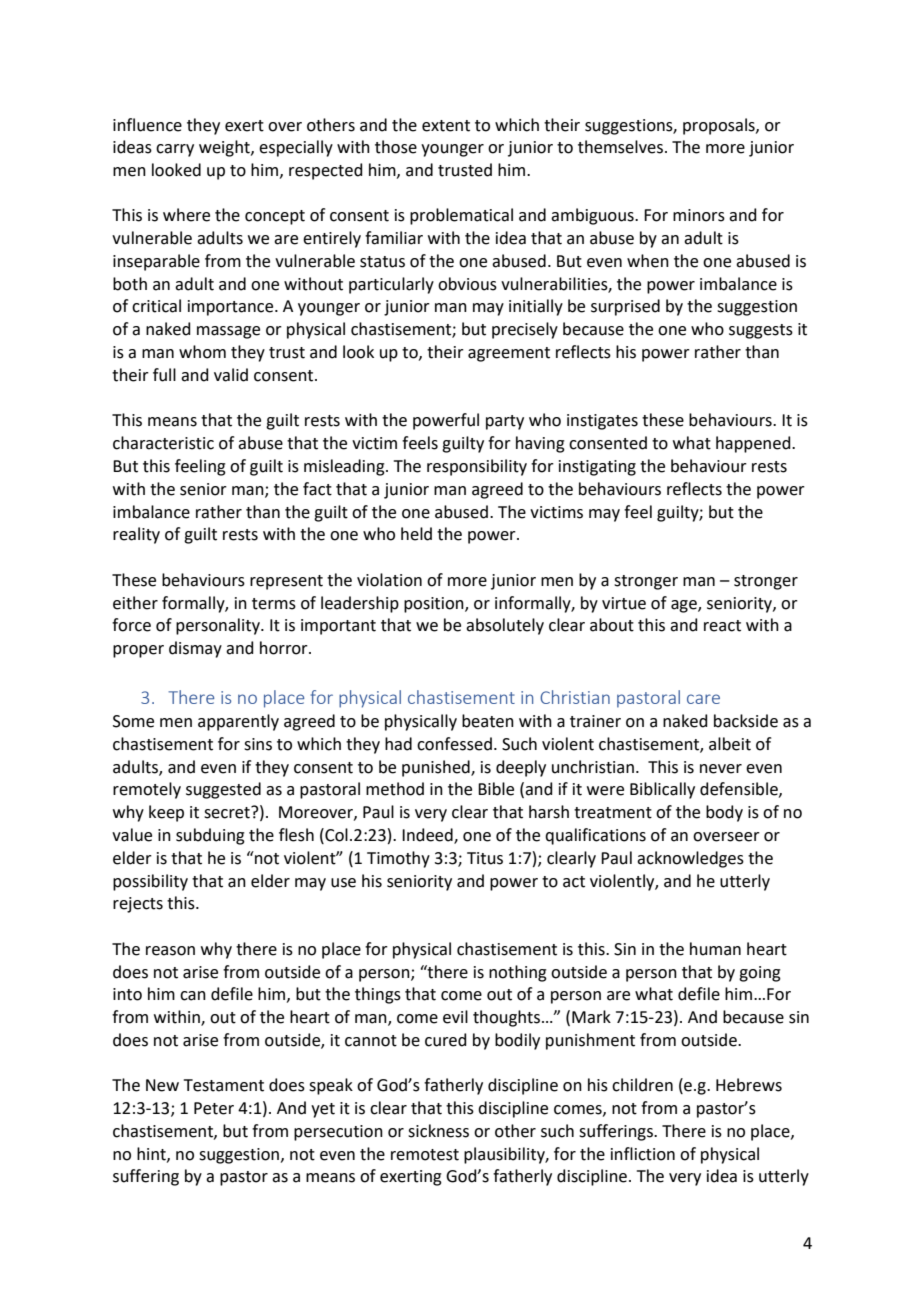  I want to click on sickness, so click(438, 1131).
